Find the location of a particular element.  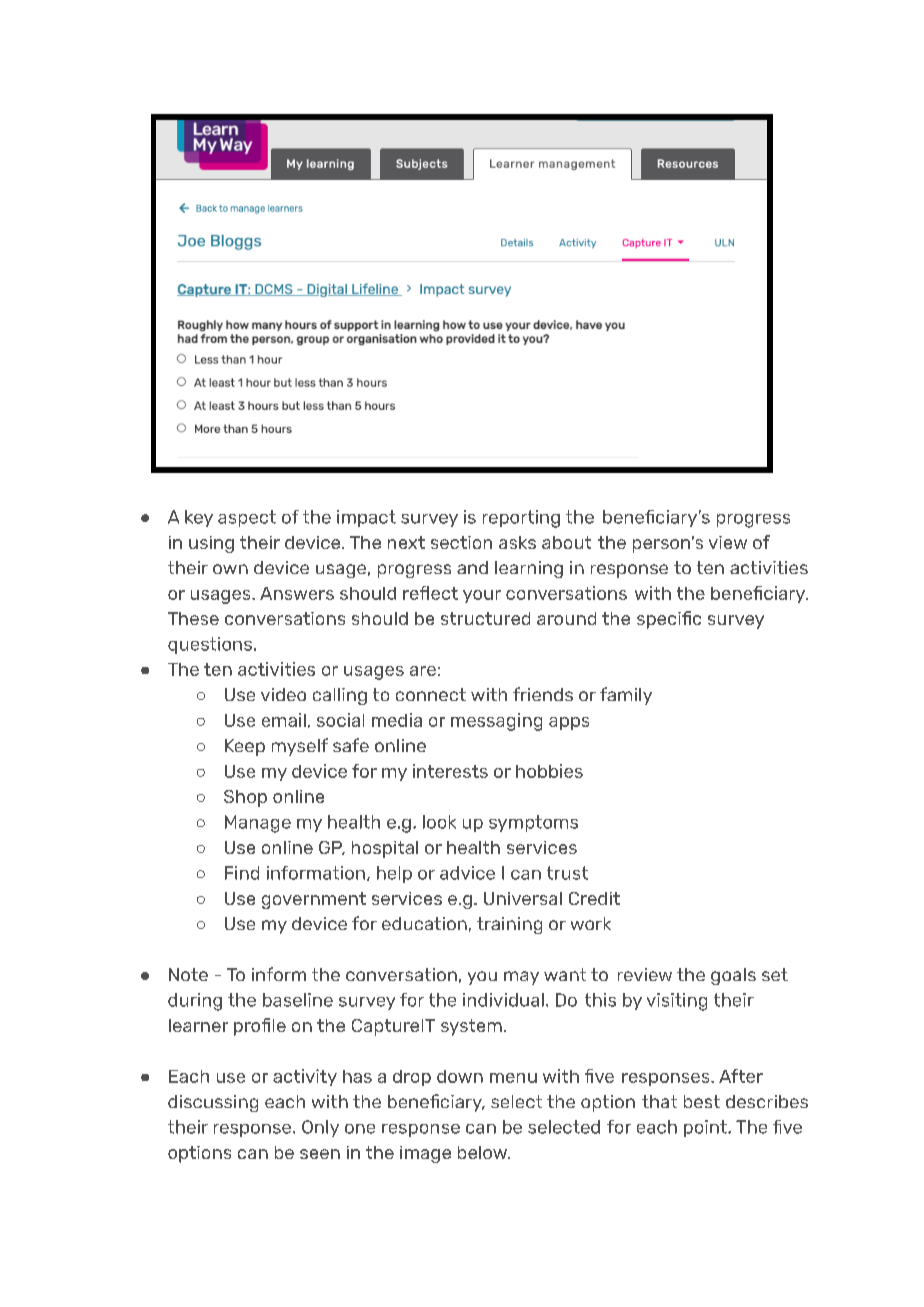

trust is located at coordinates (567, 873).
